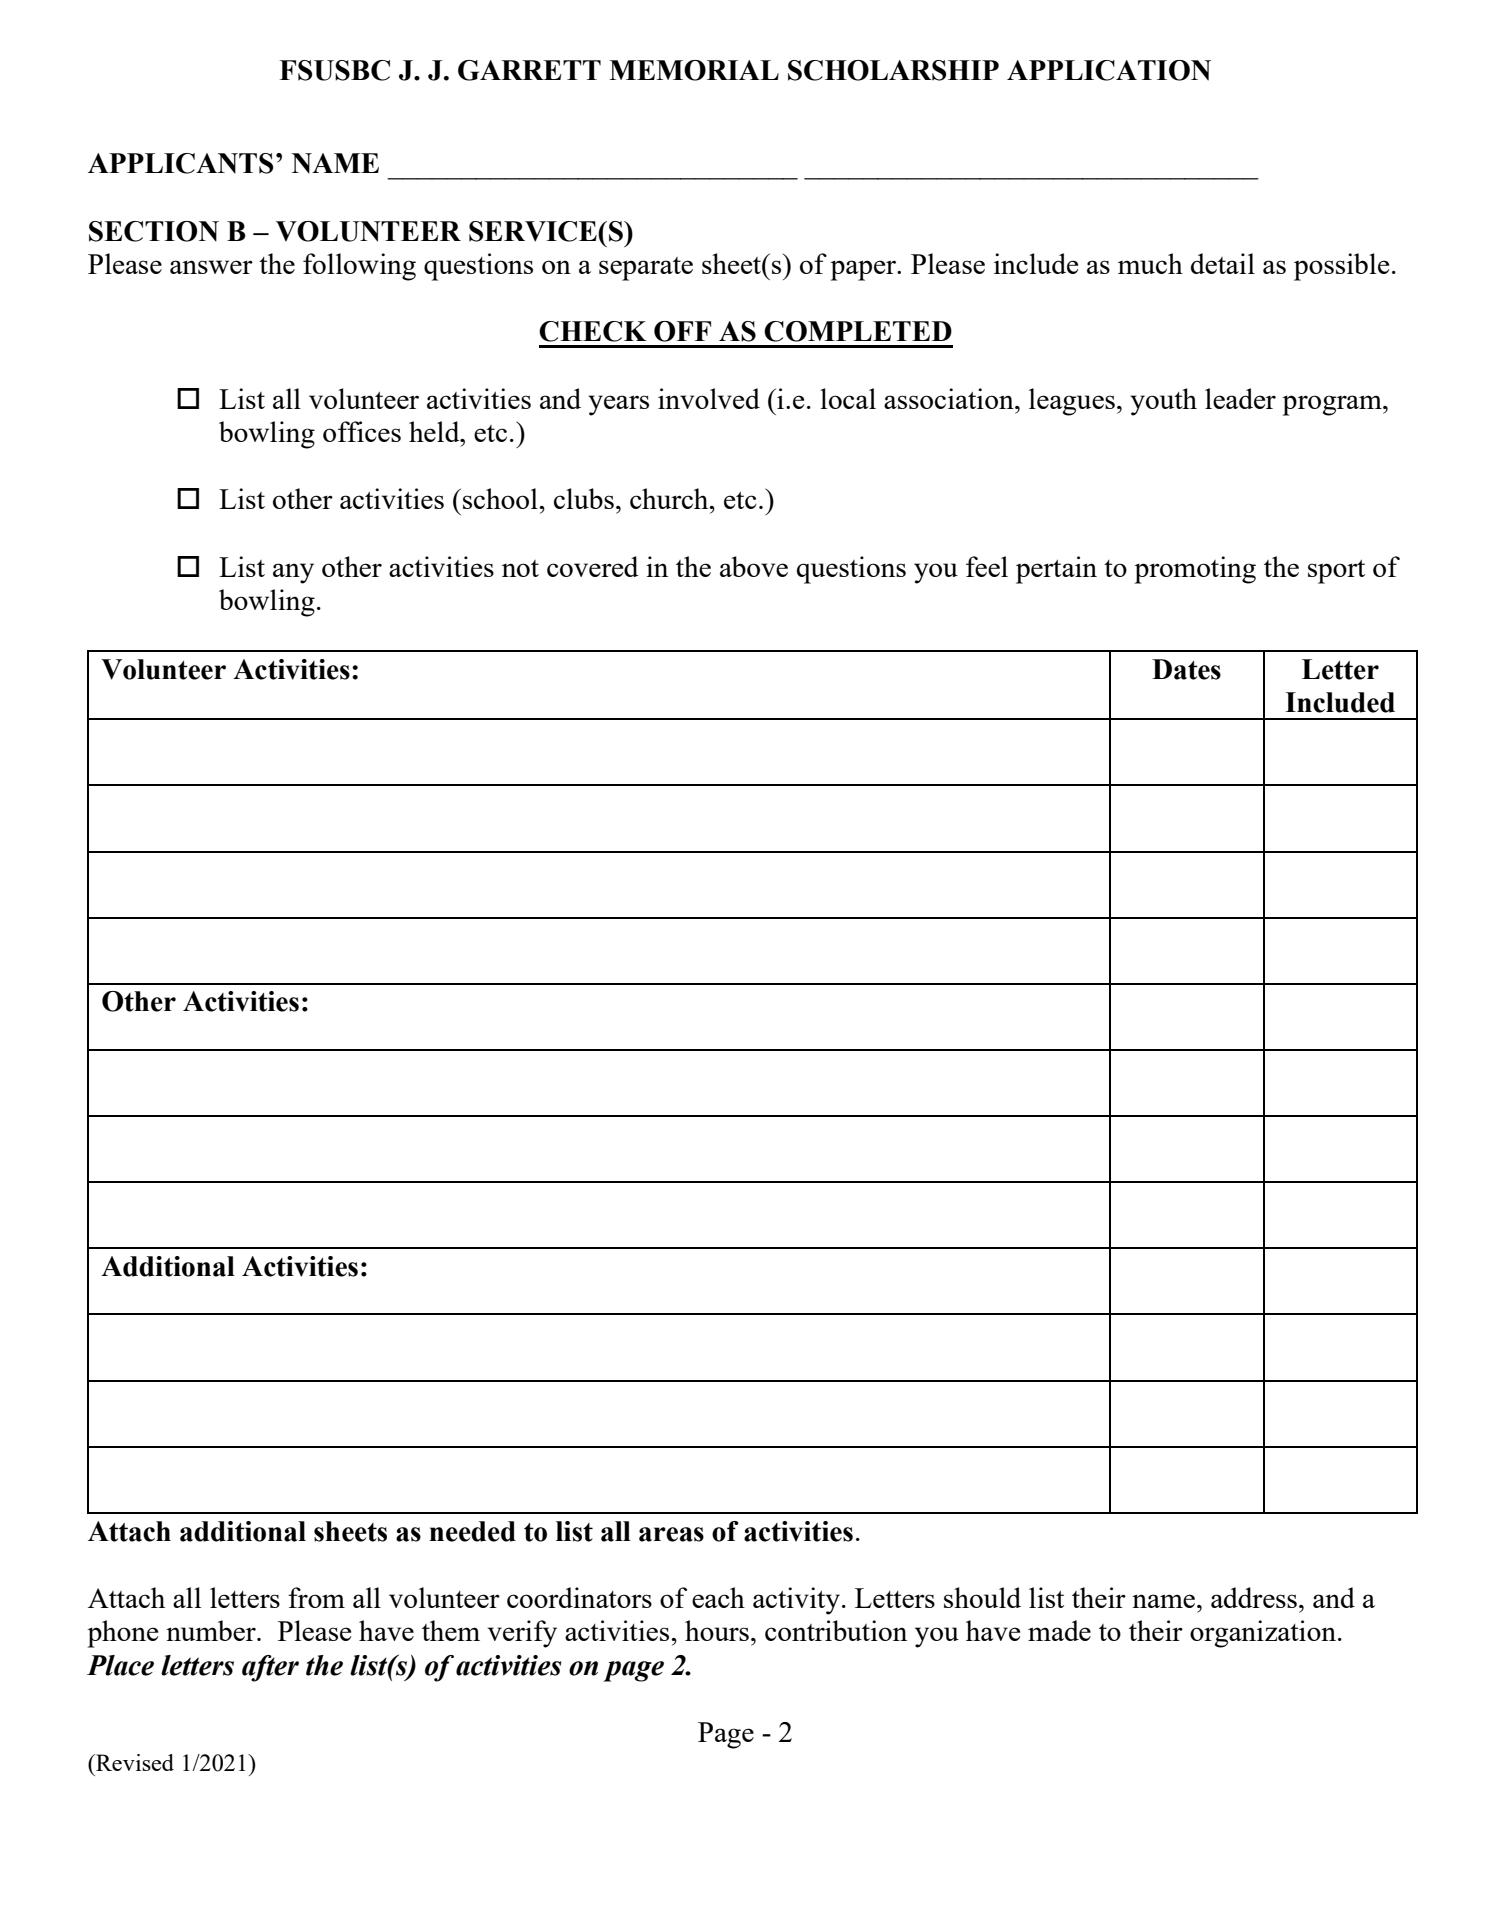 The height and width of the document is (1929, 1491). What do you see at coordinates (1186, 669) in the document?
I see `Dates` at bounding box center [1186, 669].
